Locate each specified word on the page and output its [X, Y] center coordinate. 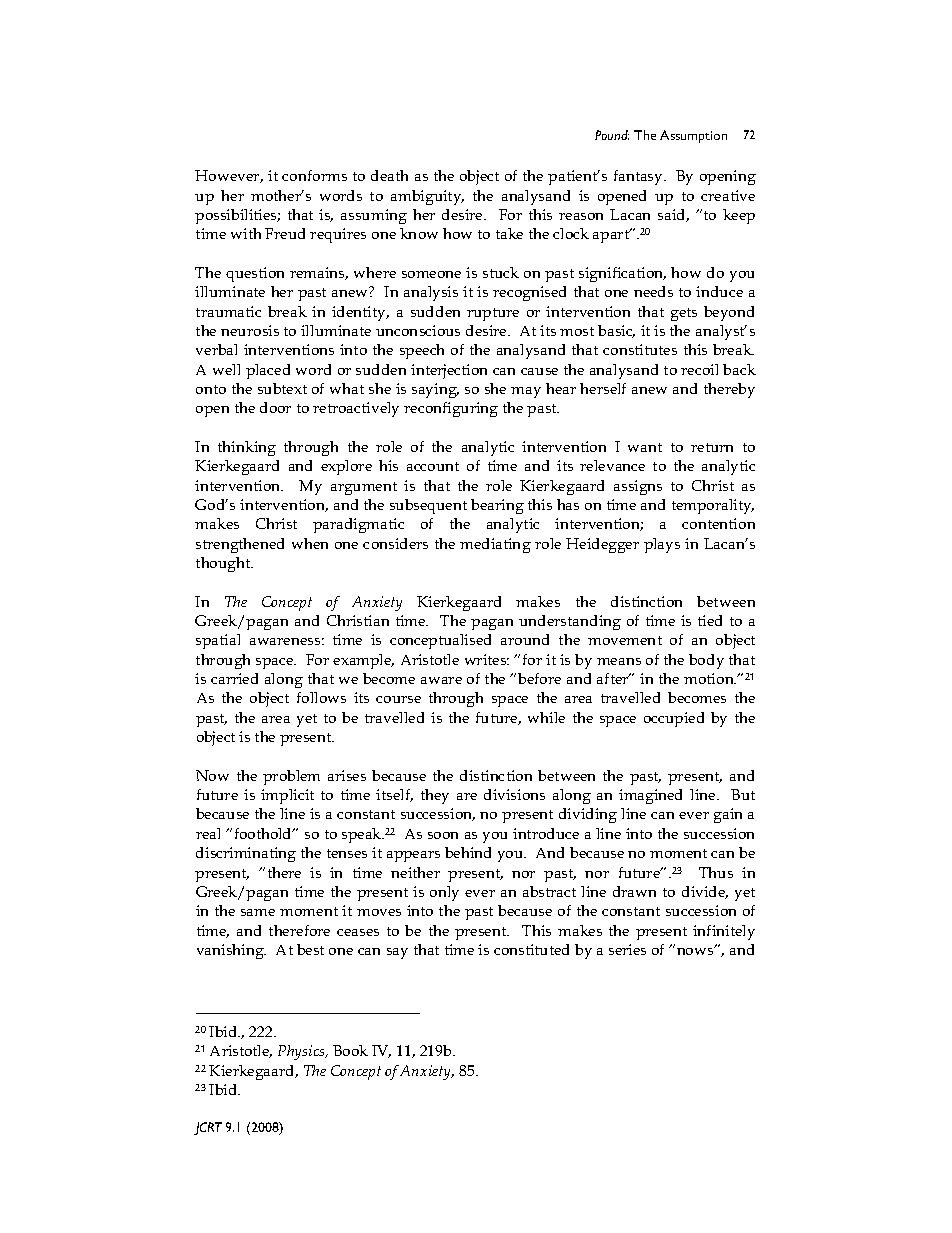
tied [710, 620]
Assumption [693, 136]
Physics [302, 1052]
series [627, 949]
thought [224, 564]
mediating [495, 545]
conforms [314, 175]
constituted [531, 949]
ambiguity [427, 197]
